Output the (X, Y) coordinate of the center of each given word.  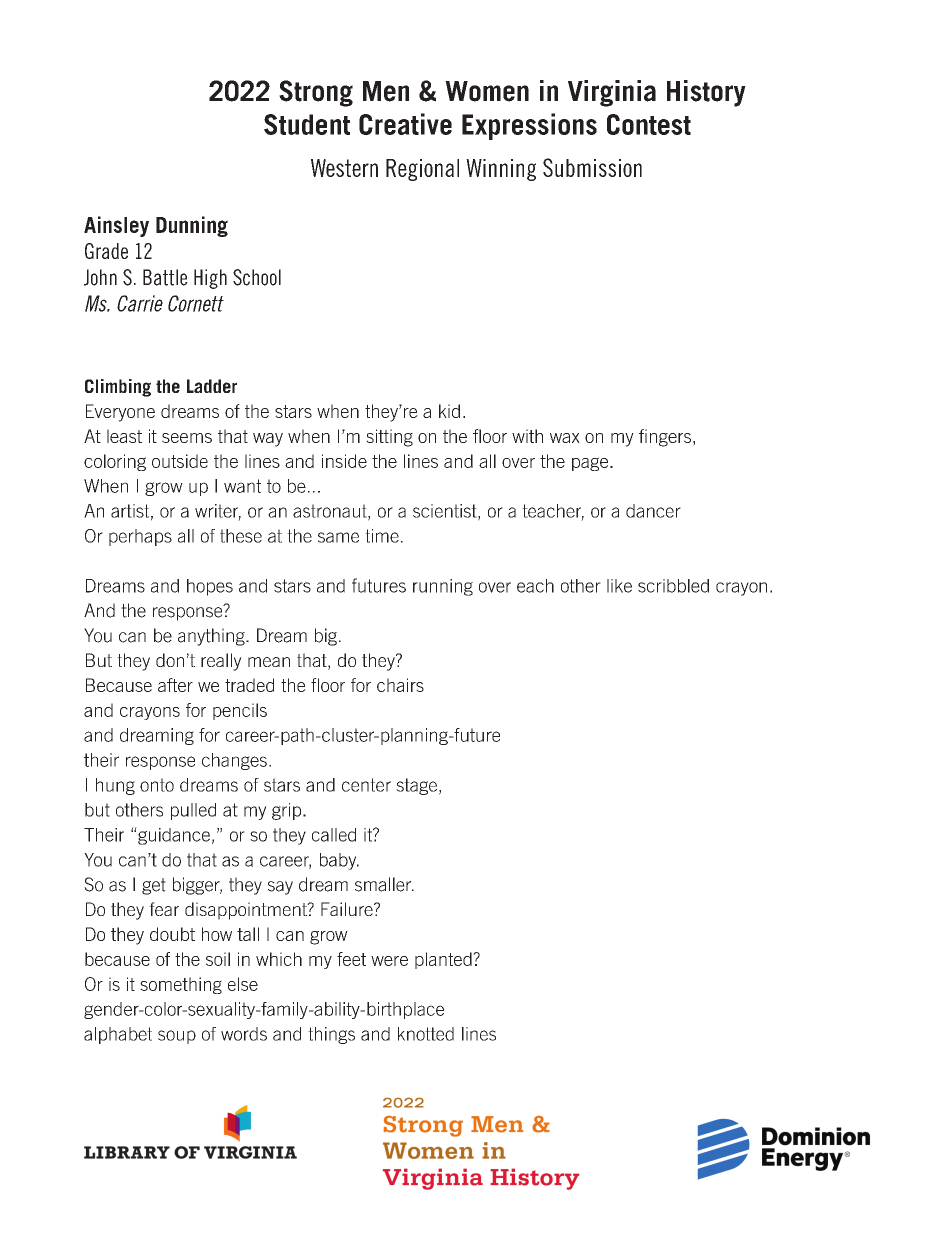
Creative (405, 124)
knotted (426, 1034)
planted (444, 960)
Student (307, 124)
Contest (649, 124)
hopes (210, 587)
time (382, 536)
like (619, 586)
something (181, 985)
